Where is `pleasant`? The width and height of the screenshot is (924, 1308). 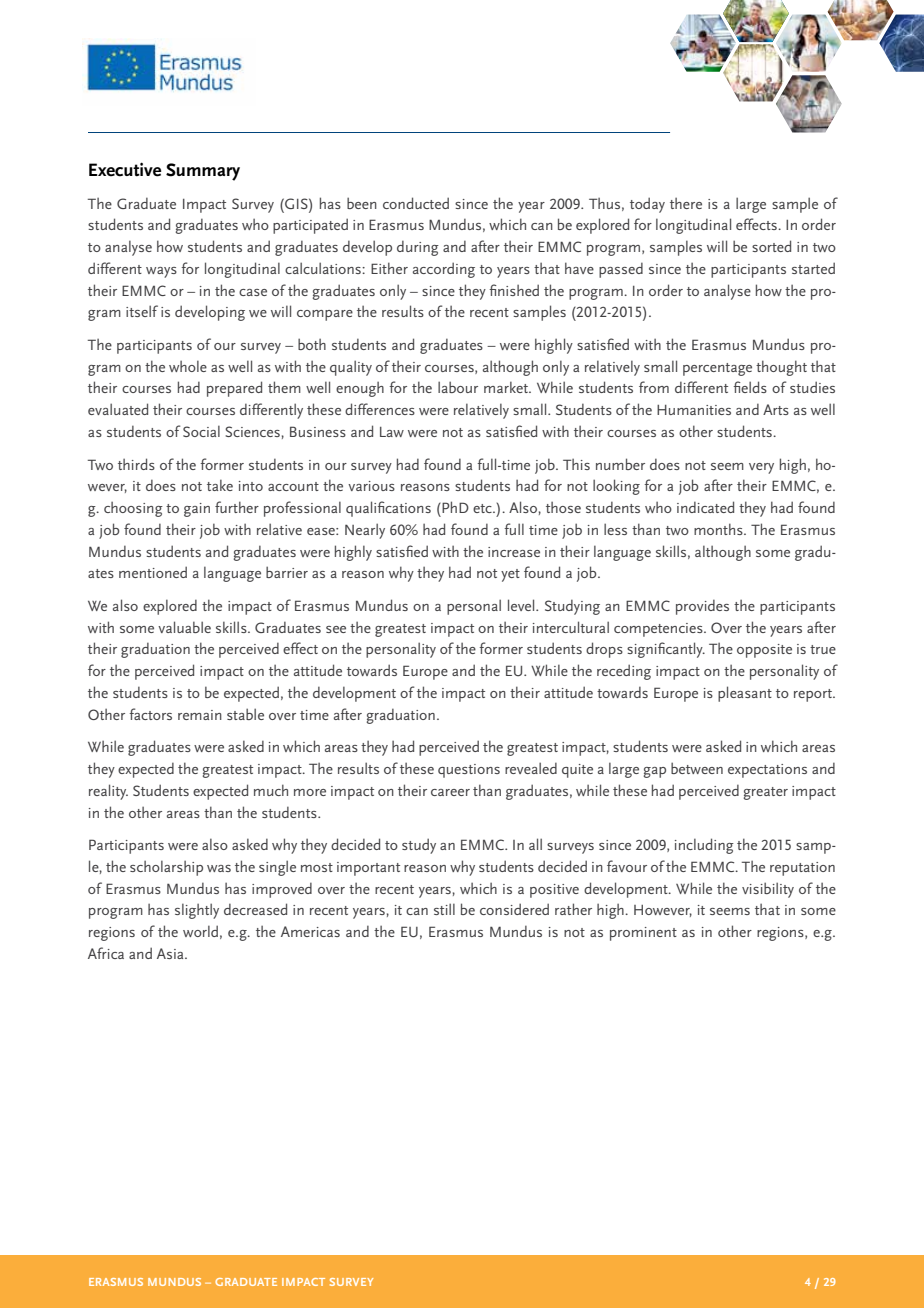 pleasant is located at coordinates (745, 694).
